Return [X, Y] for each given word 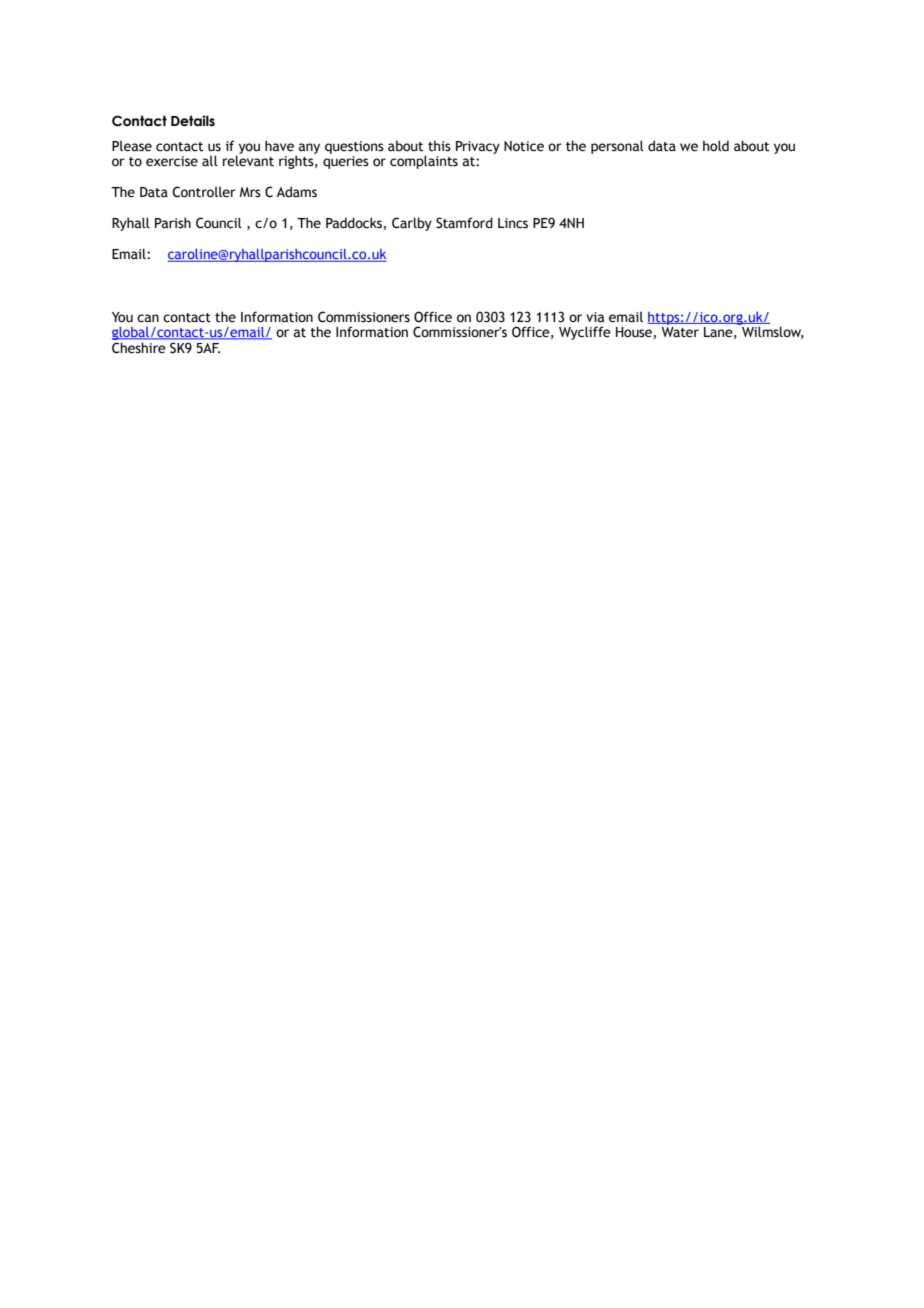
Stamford [464, 223]
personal [617, 147]
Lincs [513, 223]
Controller [204, 192]
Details [193, 121]
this [439, 146]
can [148, 318]
